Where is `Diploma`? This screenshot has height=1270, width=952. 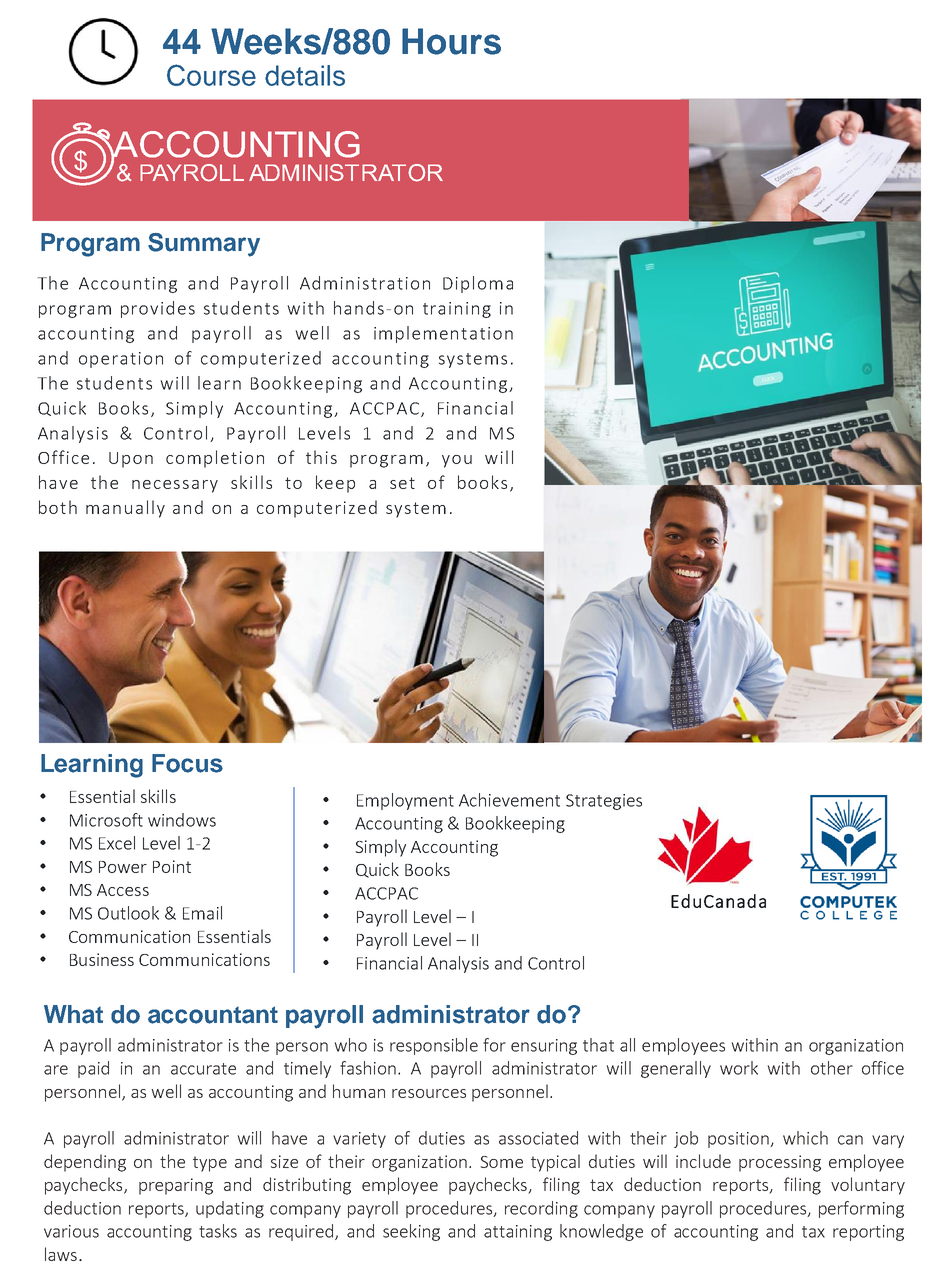
Diploma is located at coordinates (478, 284).
